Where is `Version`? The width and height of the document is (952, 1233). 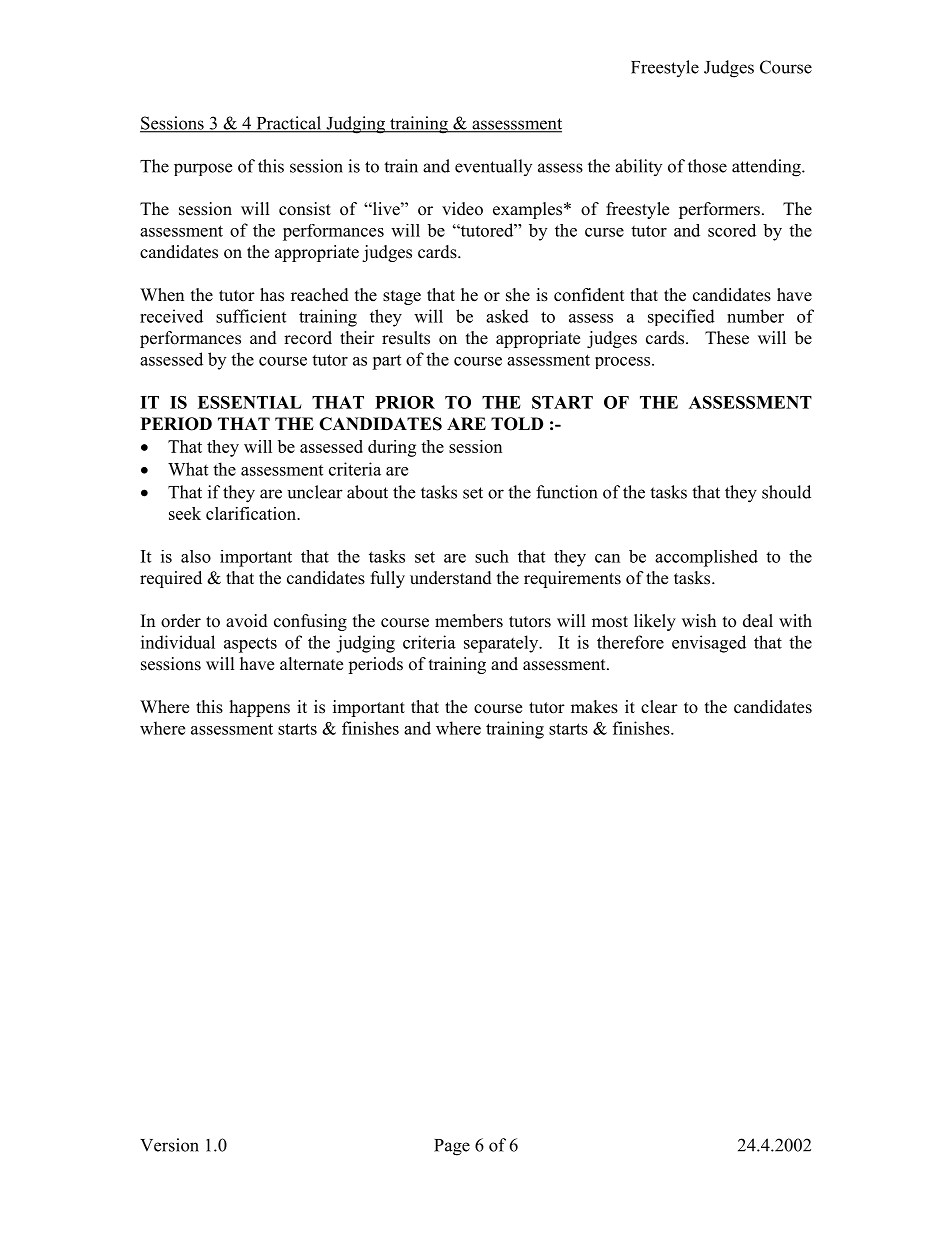 Version is located at coordinates (169, 1145).
